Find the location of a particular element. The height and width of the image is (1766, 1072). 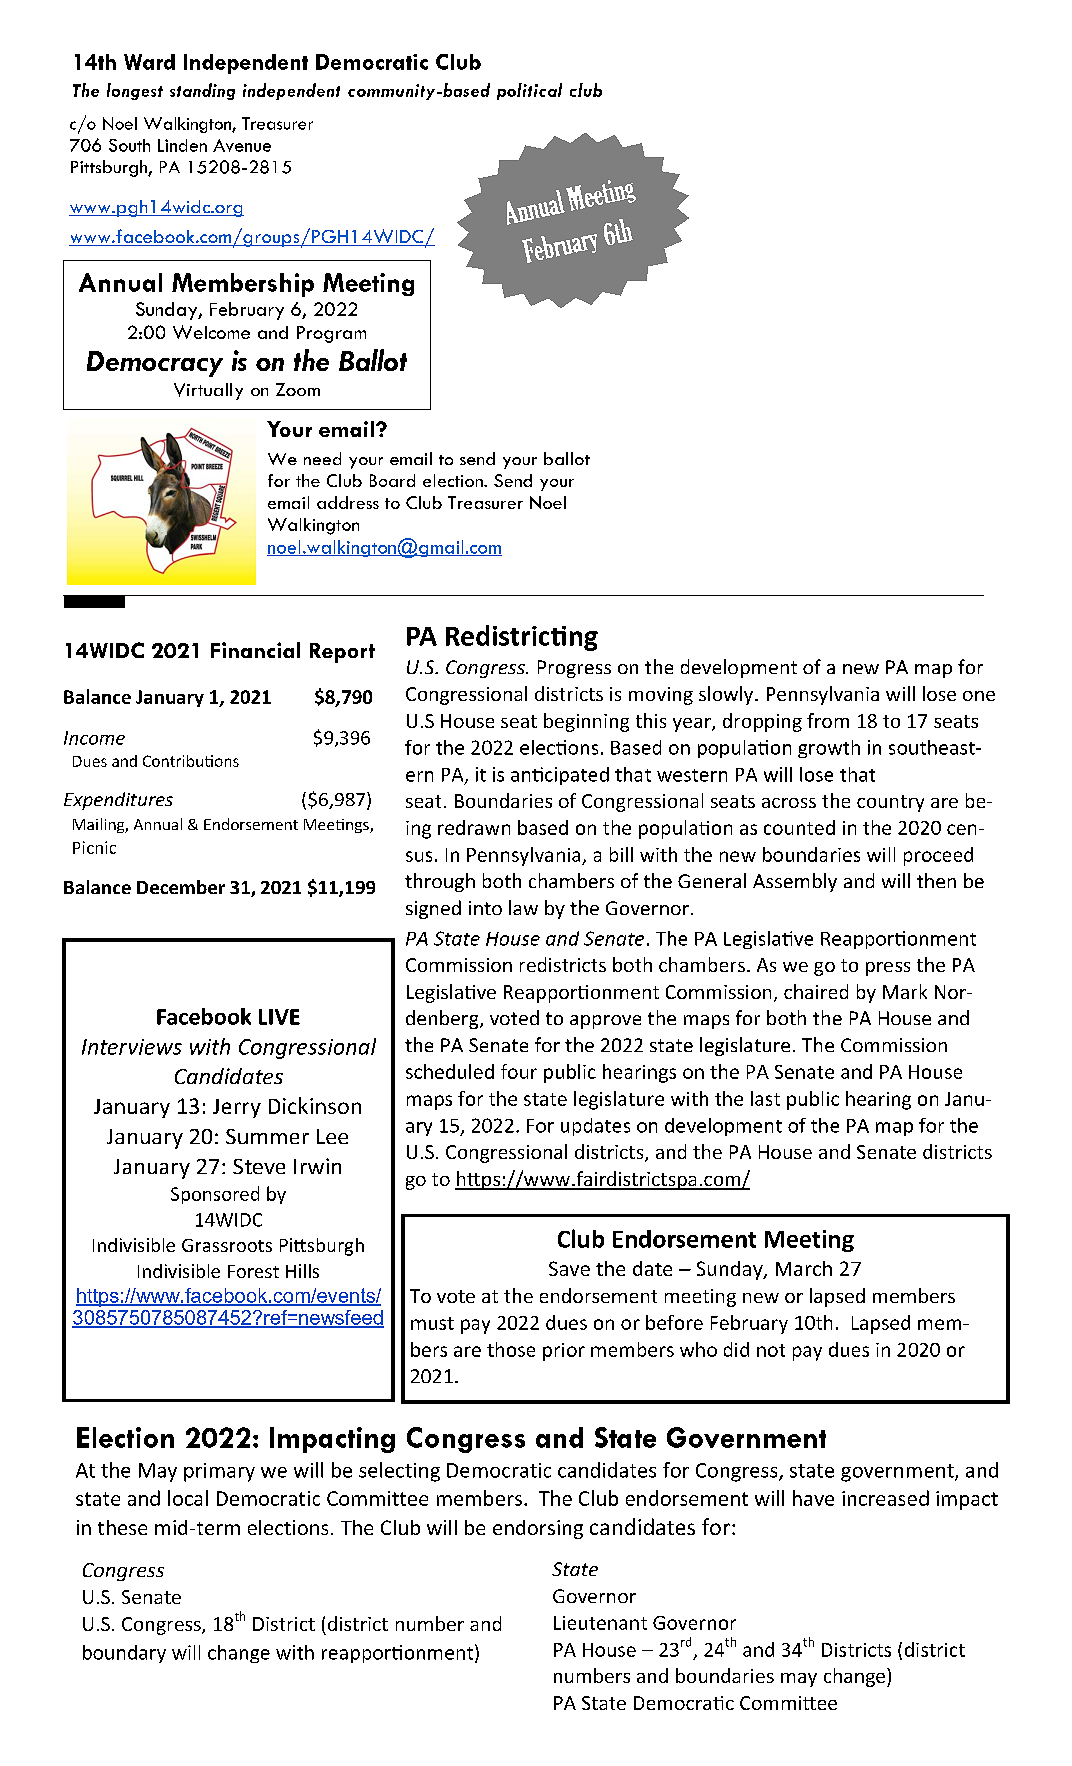

Save is located at coordinates (569, 1268).
